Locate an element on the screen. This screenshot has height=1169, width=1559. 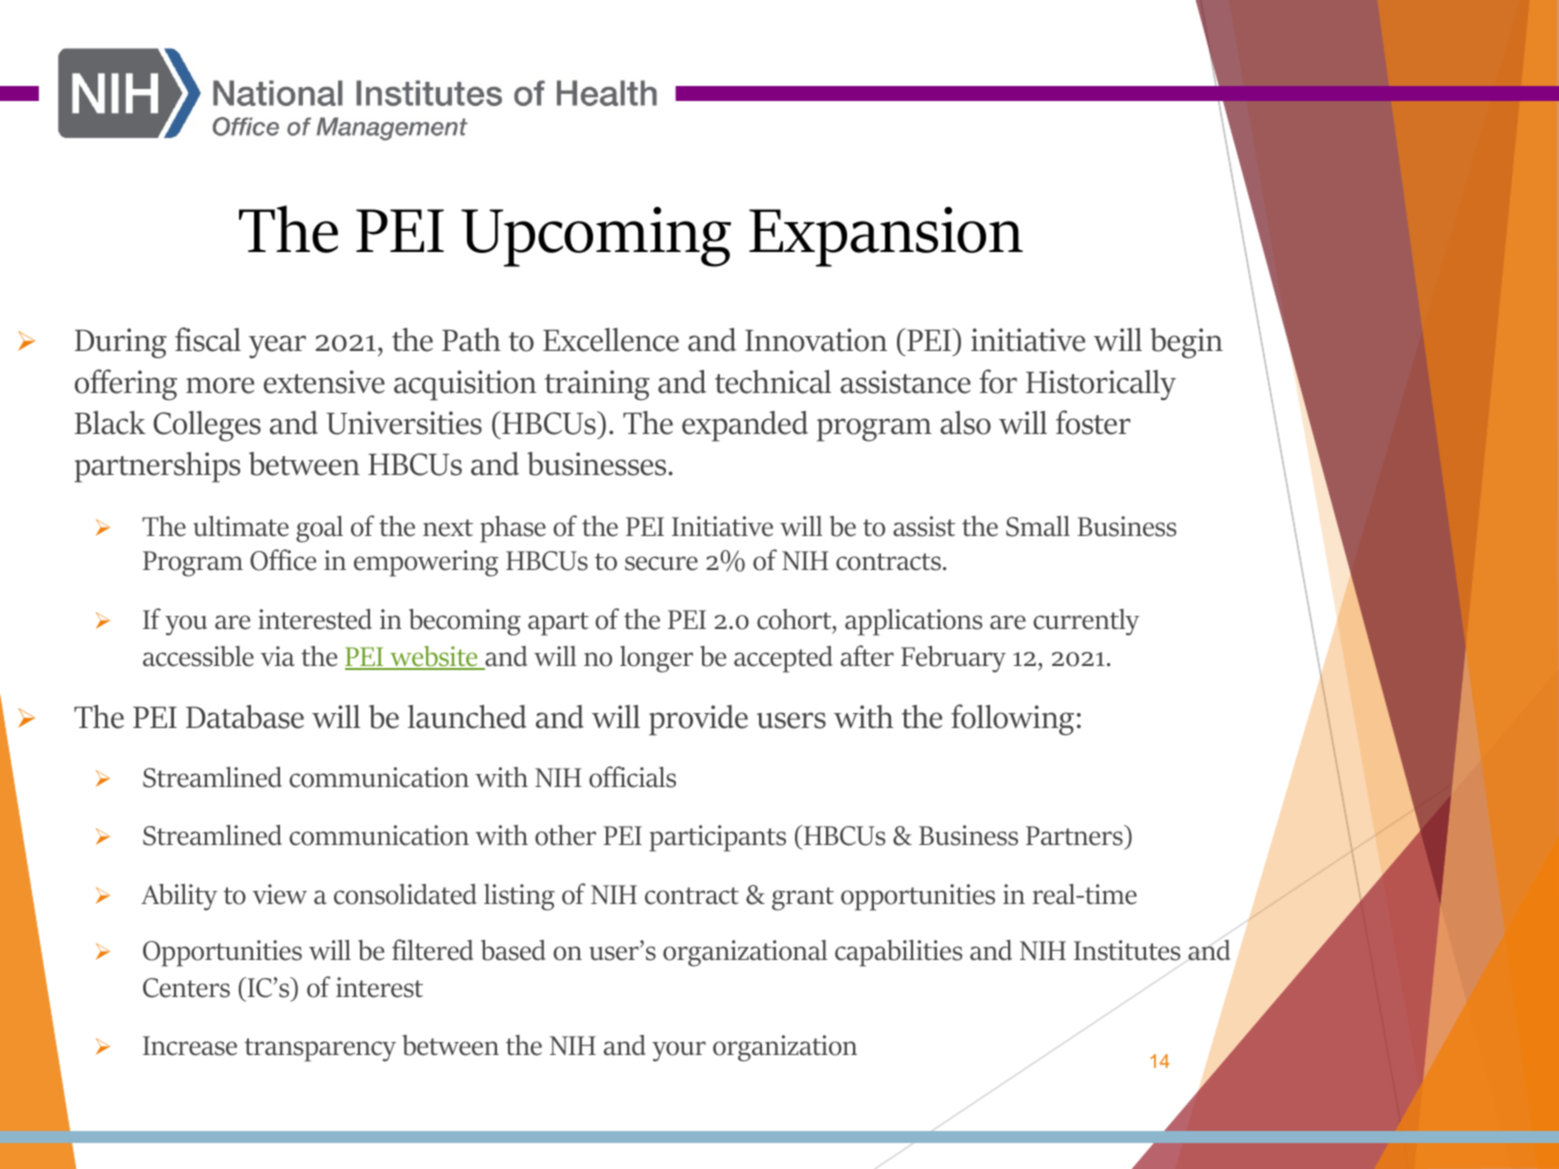
view is located at coordinates (280, 894).
